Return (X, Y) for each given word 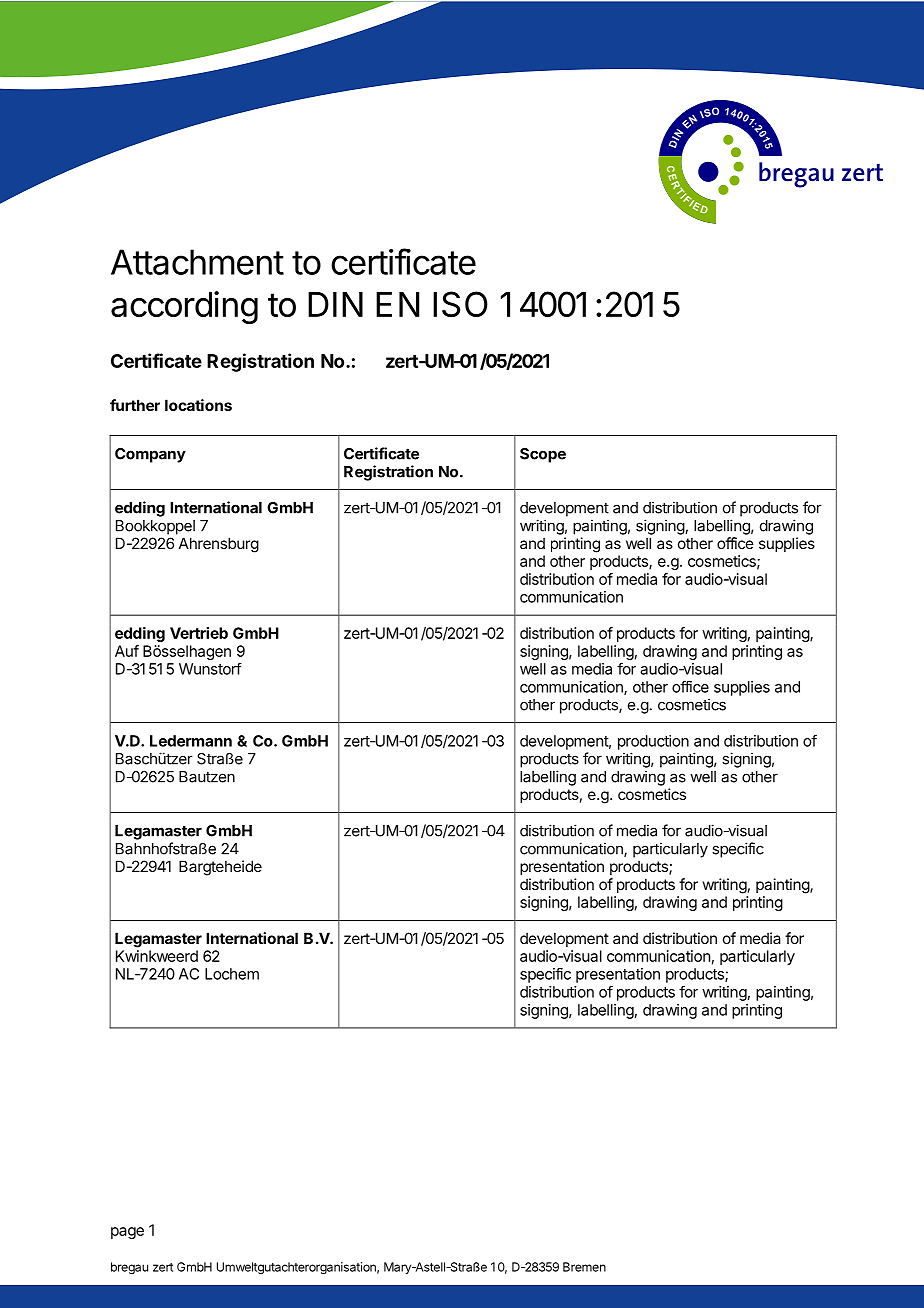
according (184, 307)
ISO (460, 304)
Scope (543, 455)
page (127, 1233)
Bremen (584, 1267)
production (653, 742)
